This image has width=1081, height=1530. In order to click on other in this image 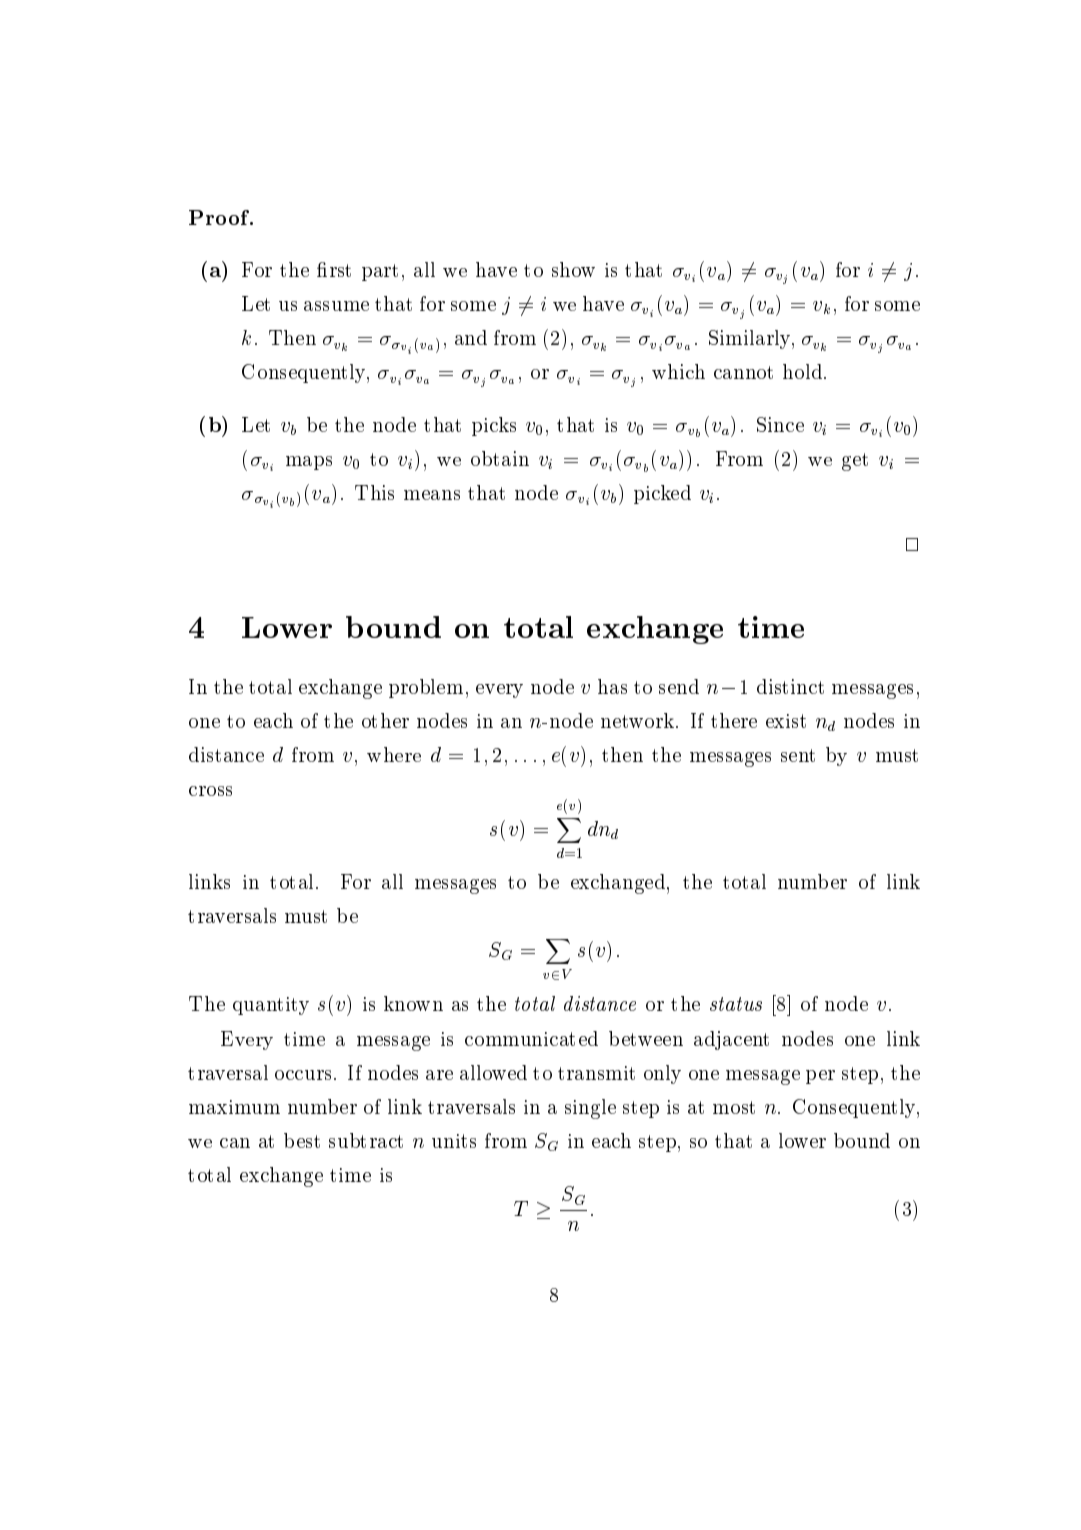, I will do `click(385, 720)`.
